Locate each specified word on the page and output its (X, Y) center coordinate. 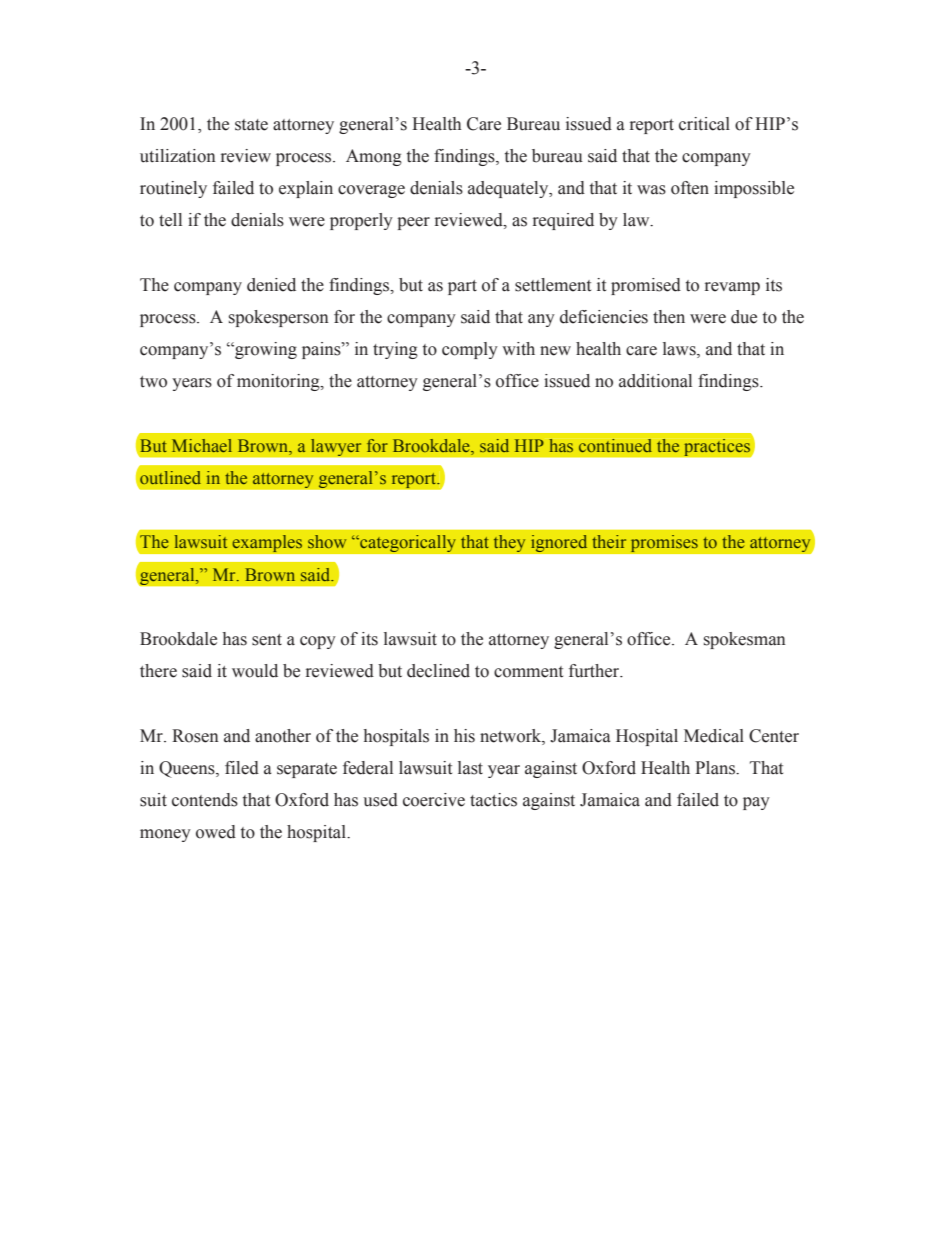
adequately (509, 189)
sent (267, 640)
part (462, 287)
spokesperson (279, 318)
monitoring (279, 382)
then (669, 317)
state (251, 125)
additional (655, 381)
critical (704, 124)
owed (216, 832)
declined (438, 671)
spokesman (745, 640)
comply (470, 350)
